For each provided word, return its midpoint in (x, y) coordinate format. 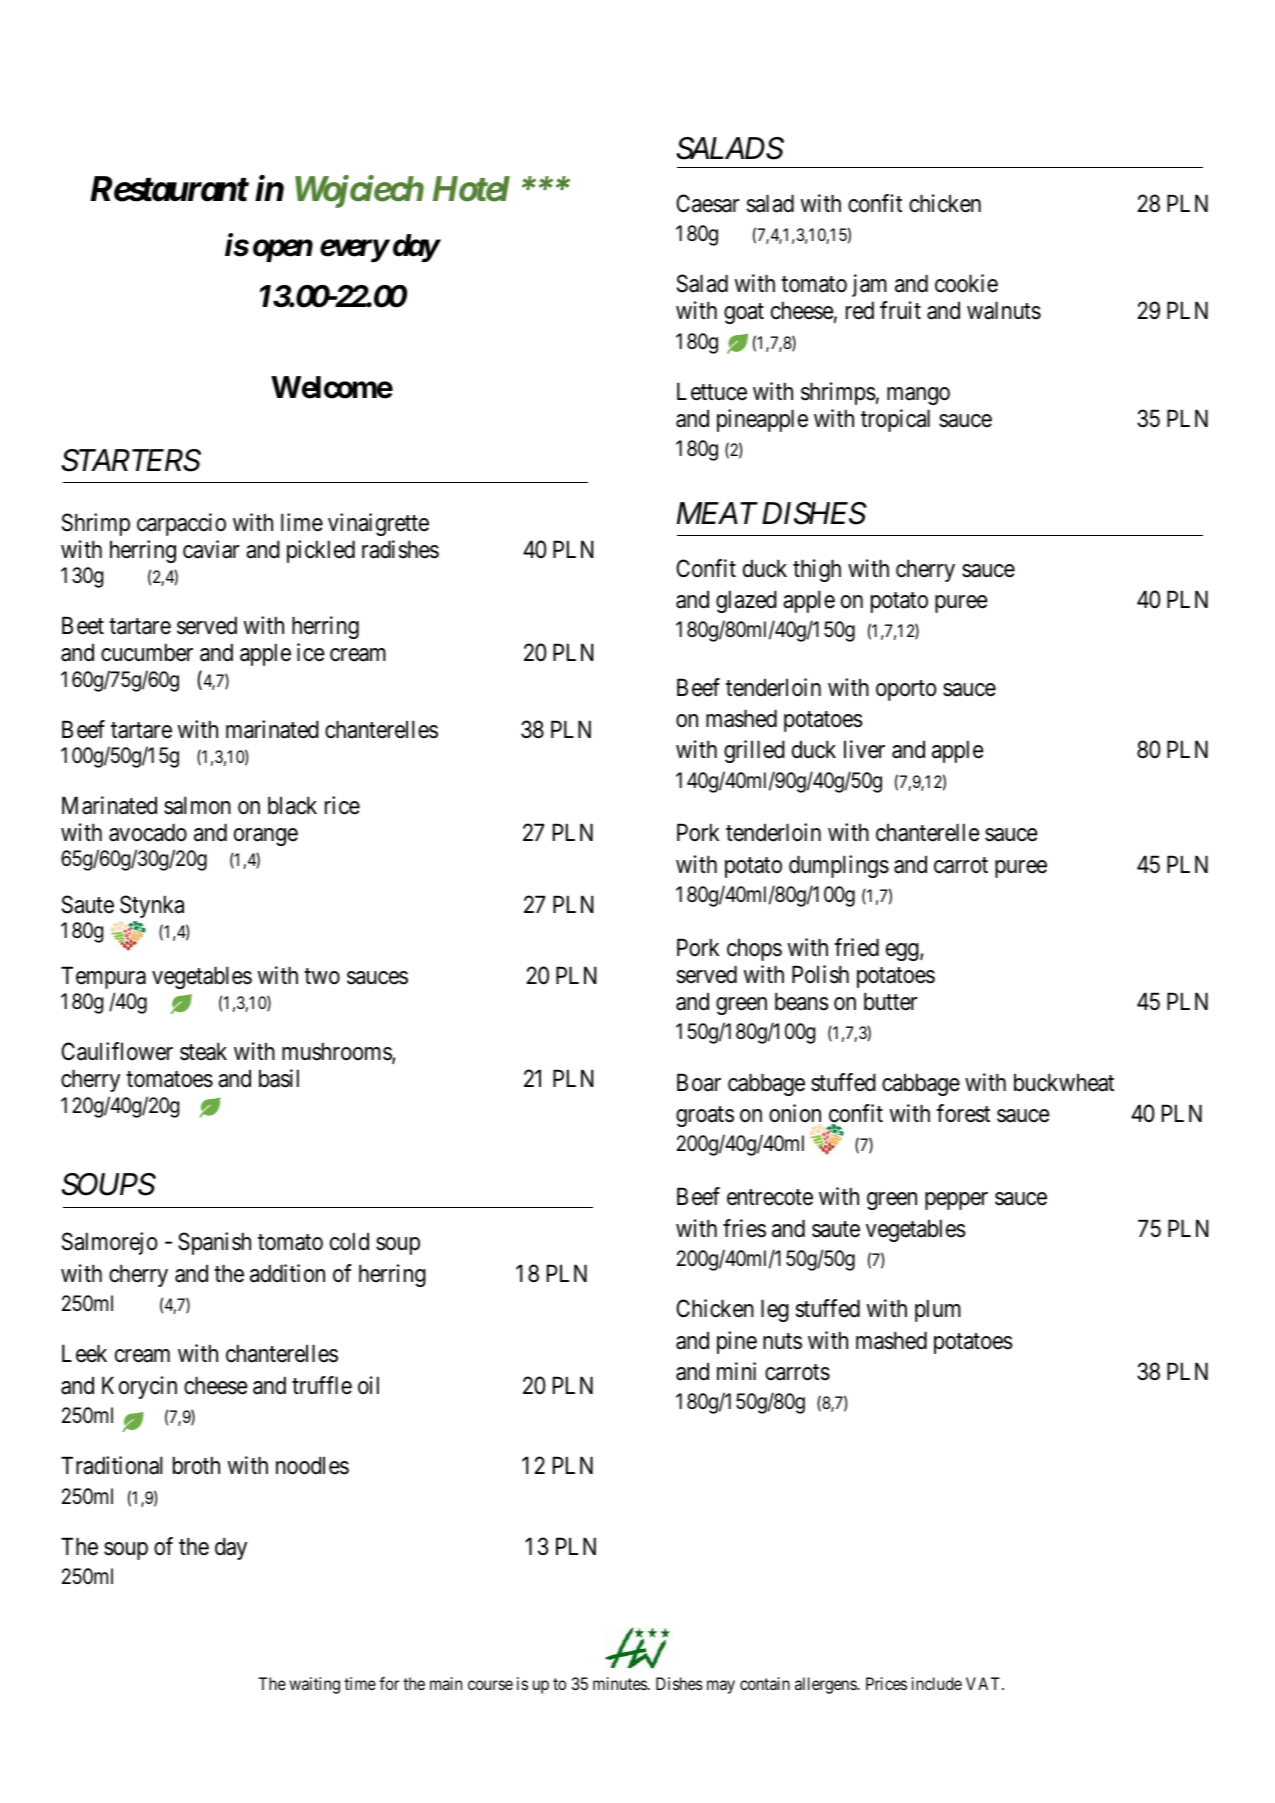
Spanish (214, 1243)
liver (864, 749)
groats (705, 1116)
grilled (754, 751)
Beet (83, 626)
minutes (620, 1683)
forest (963, 1113)
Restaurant (169, 189)
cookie (966, 283)
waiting (314, 1685)
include (937, 1683)
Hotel (471, 189)
